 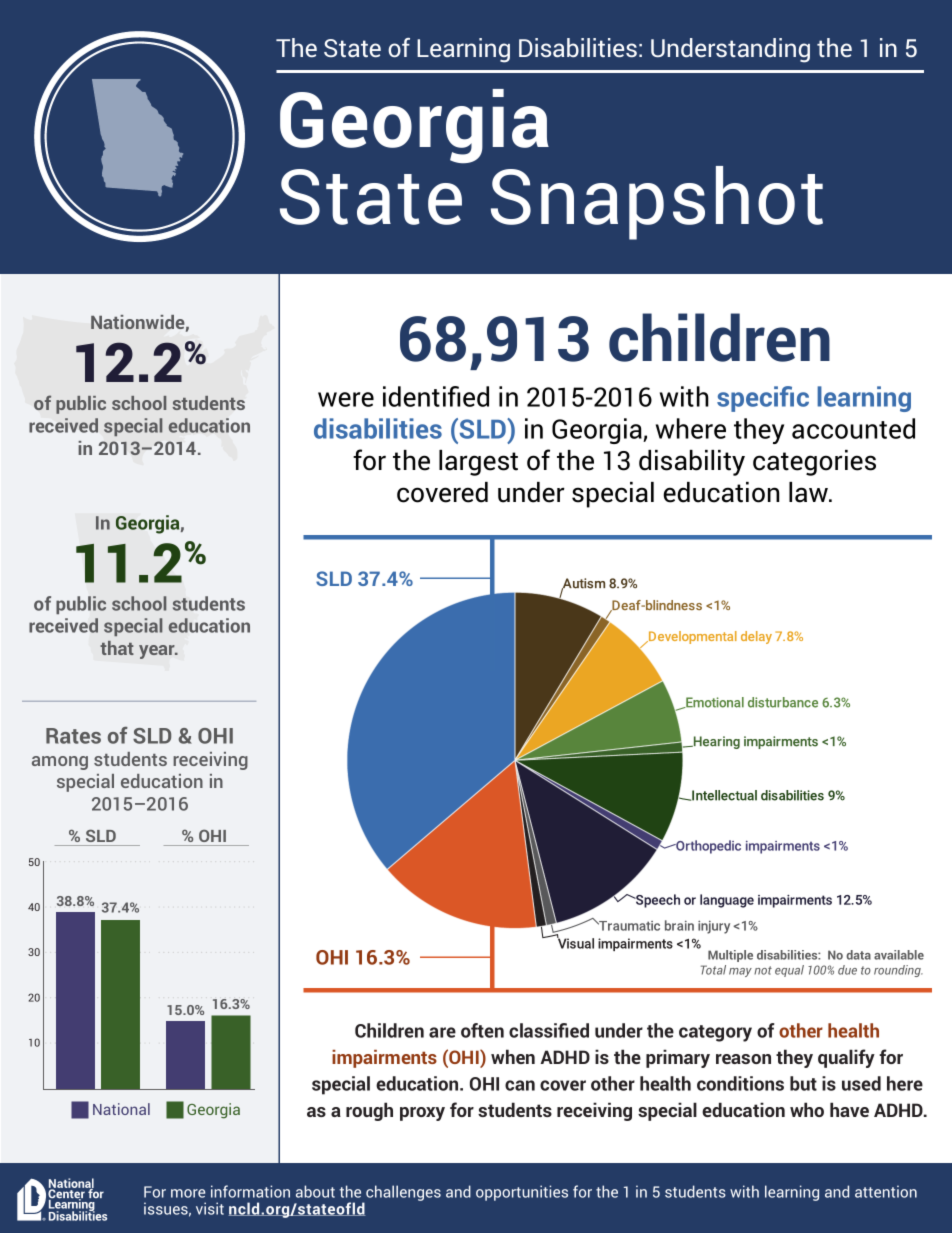 I want to click on that, so click(x=117, y=648).
